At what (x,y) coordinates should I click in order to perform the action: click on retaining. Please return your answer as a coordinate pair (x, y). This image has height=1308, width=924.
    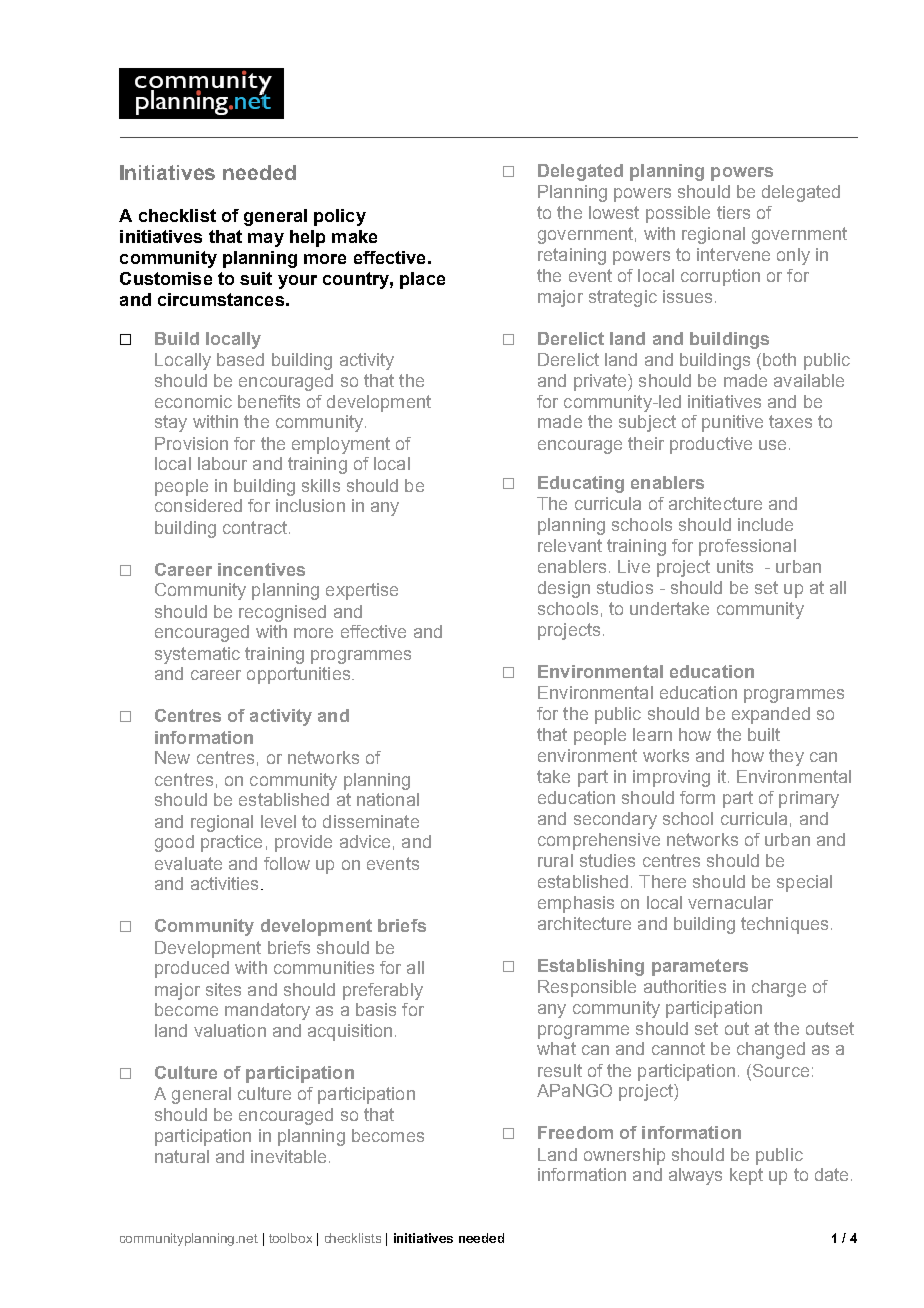
    Looking at the image, I should click on (572, 256).
